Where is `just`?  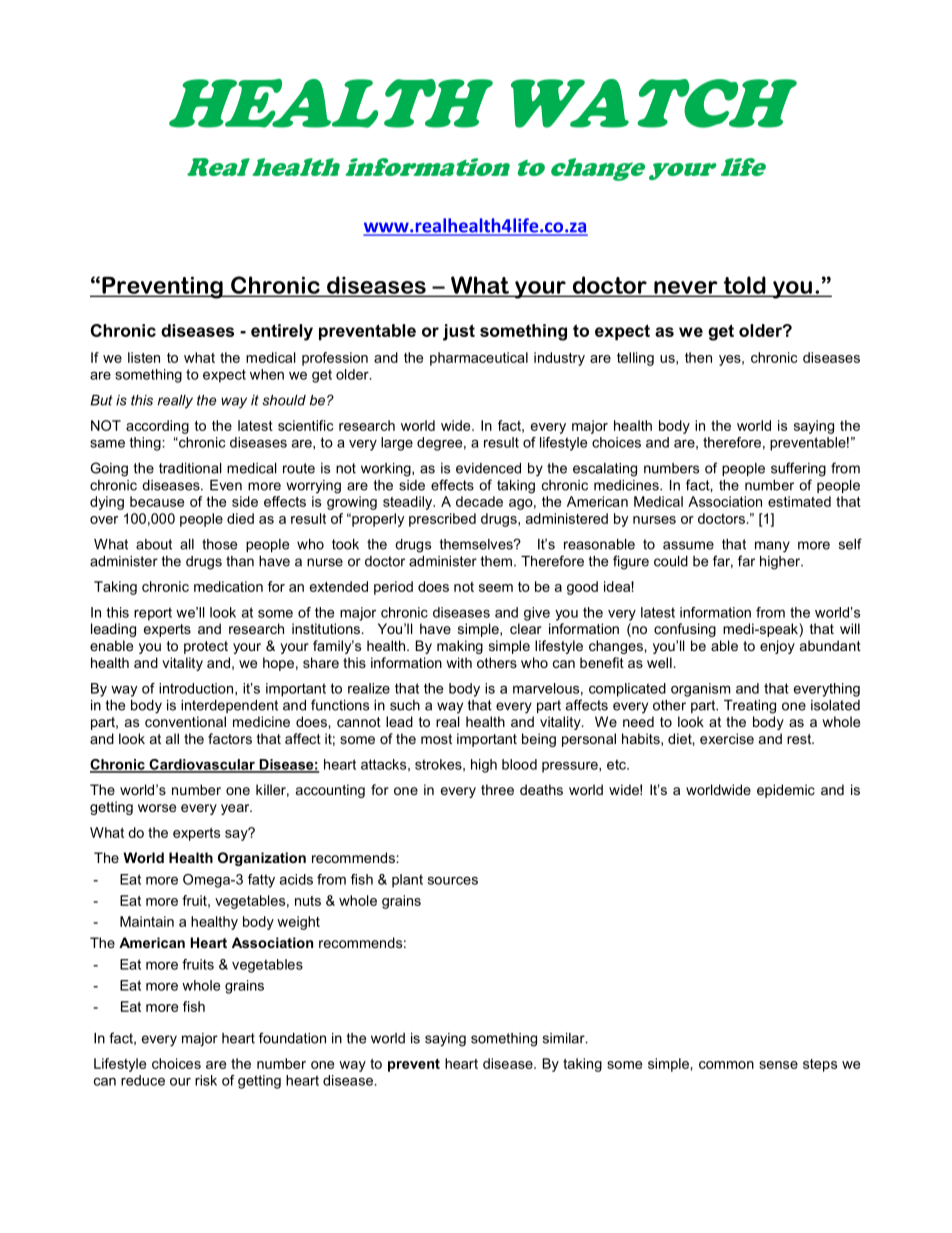 just is located at coordinates (459, 332).
